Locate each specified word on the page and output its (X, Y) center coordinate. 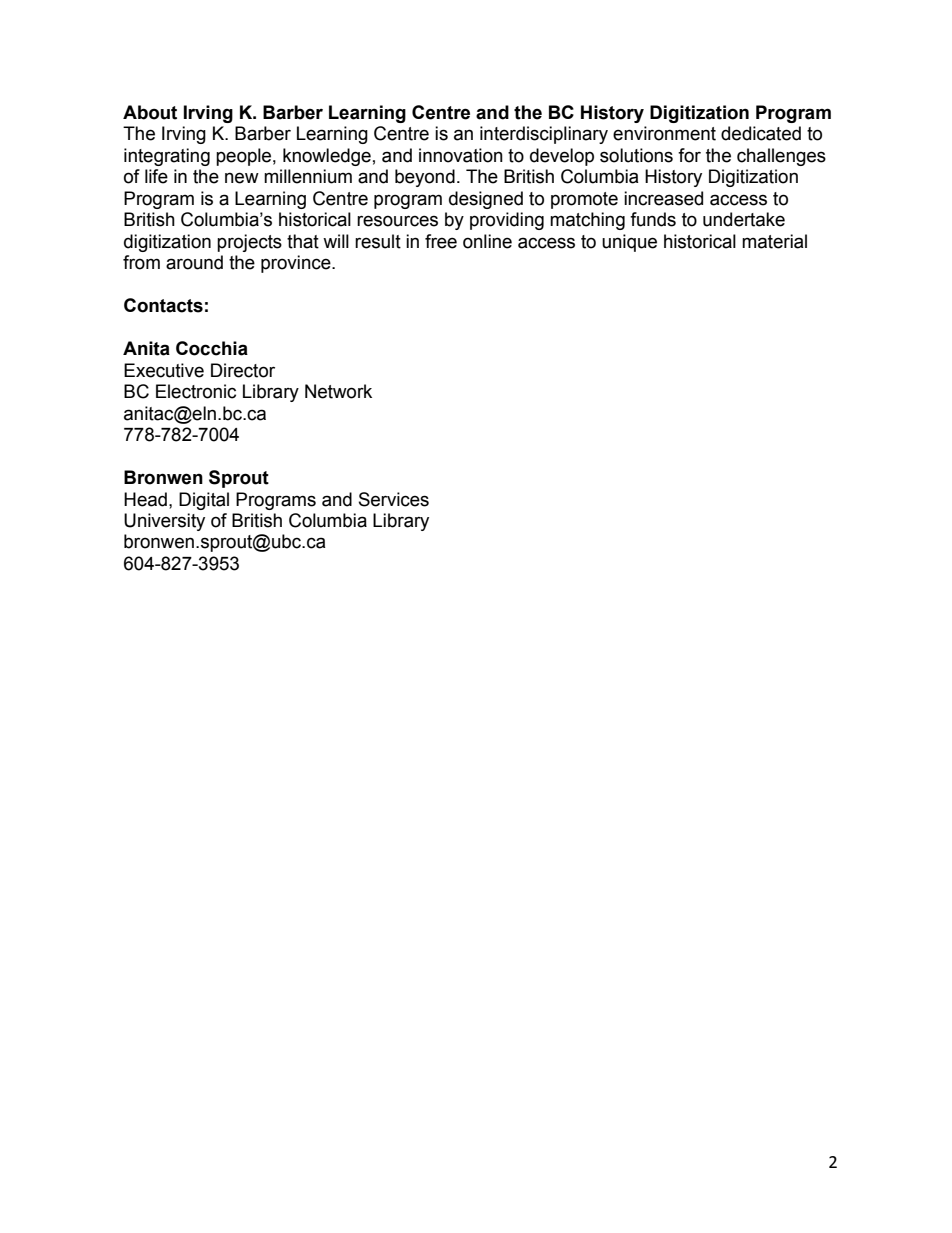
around (194, 262)
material (774, 241)
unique (629, 243)
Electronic (196, 391)
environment (664, 133)
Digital (204, 501)
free (441, 241)
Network (338, 391)
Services (394, 499)
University (164, 522)
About (150, 112)
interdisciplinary (544, 135)
